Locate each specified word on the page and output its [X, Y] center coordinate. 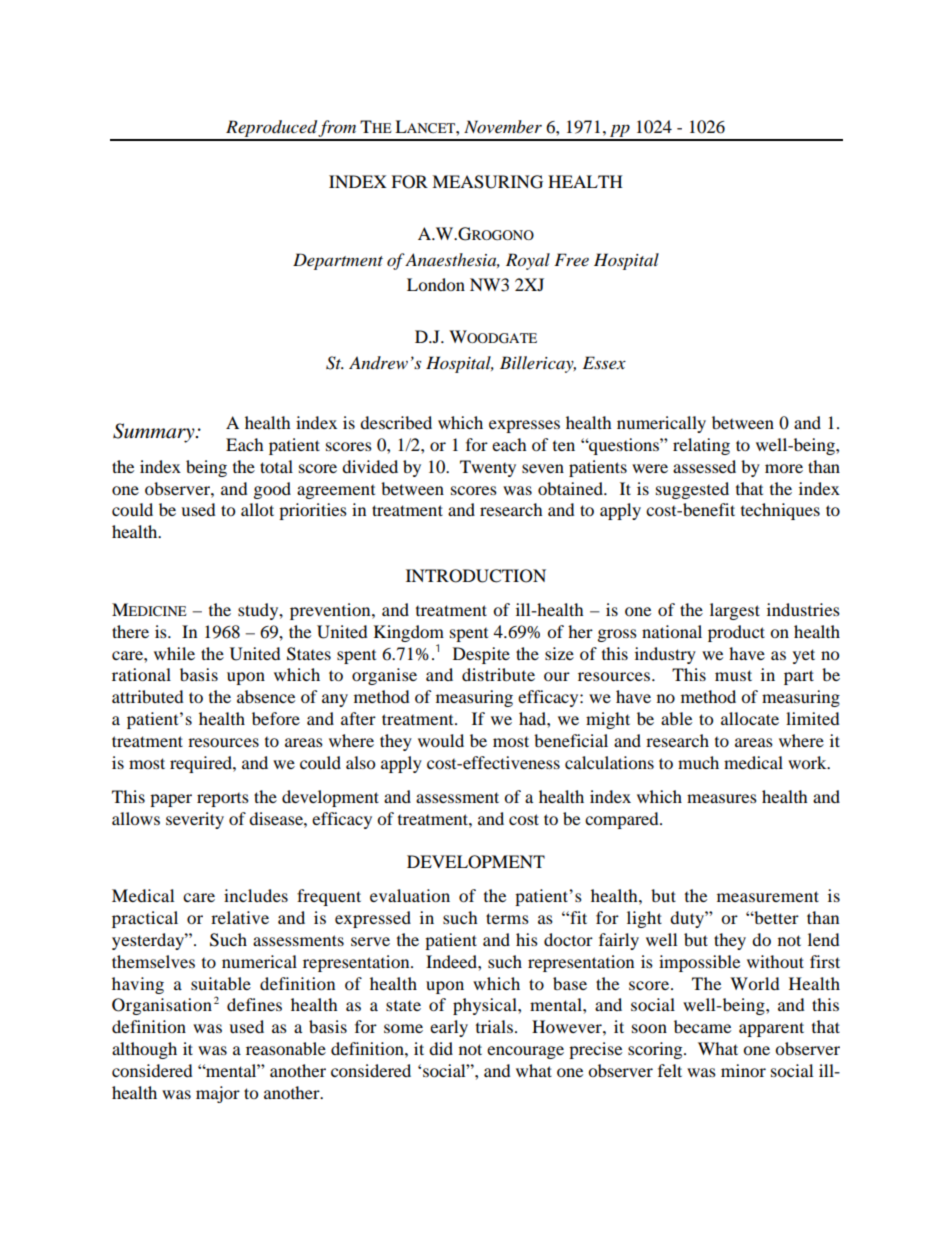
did [441, 1048]
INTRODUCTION [476, 576]
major [218, 1094]
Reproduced [271, 130]
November [503, 126]
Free [571, 259]
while [174, 653]
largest [735, 611]
